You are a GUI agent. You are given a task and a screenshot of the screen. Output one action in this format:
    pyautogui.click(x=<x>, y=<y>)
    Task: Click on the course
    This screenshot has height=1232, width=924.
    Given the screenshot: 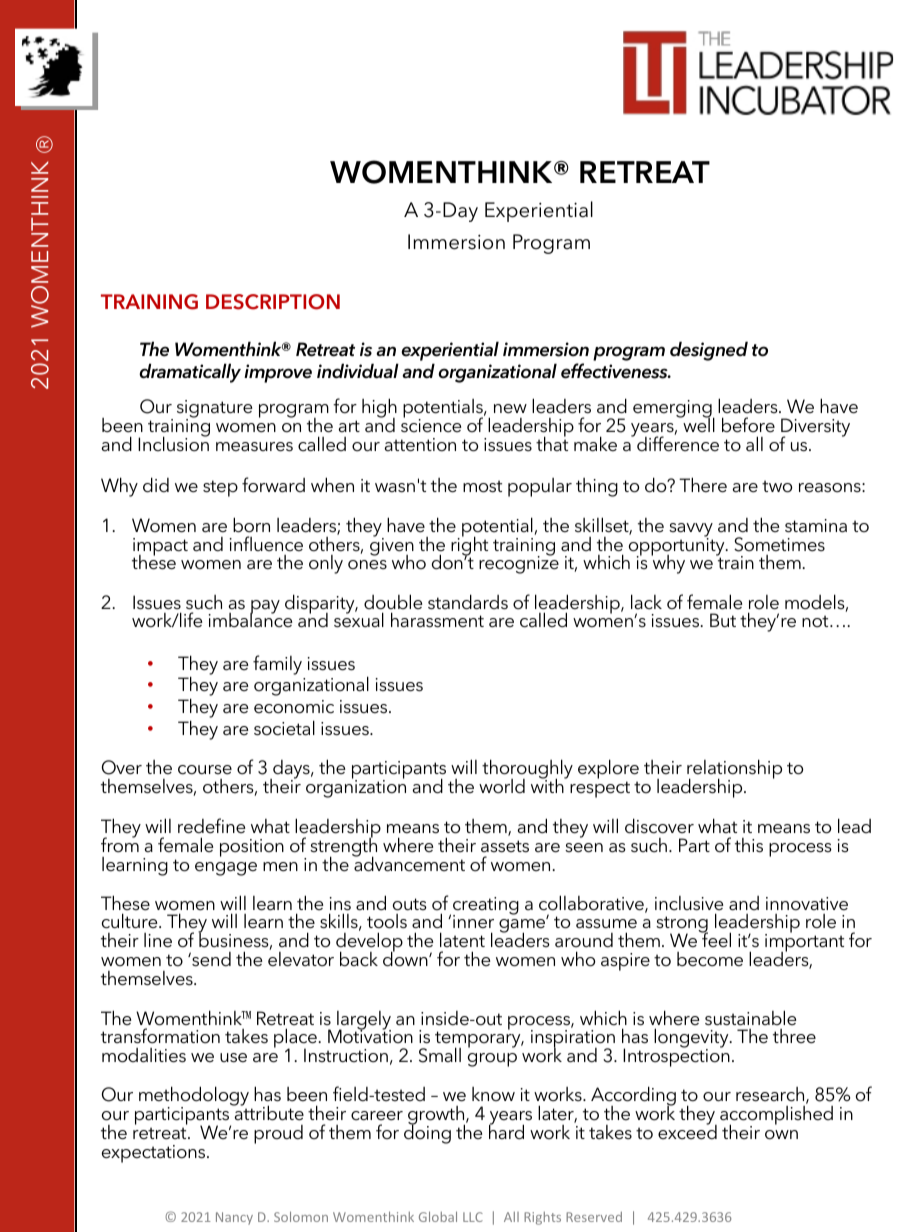 What is the action you would take?
    pyautogui.click(x=205, y=770)
